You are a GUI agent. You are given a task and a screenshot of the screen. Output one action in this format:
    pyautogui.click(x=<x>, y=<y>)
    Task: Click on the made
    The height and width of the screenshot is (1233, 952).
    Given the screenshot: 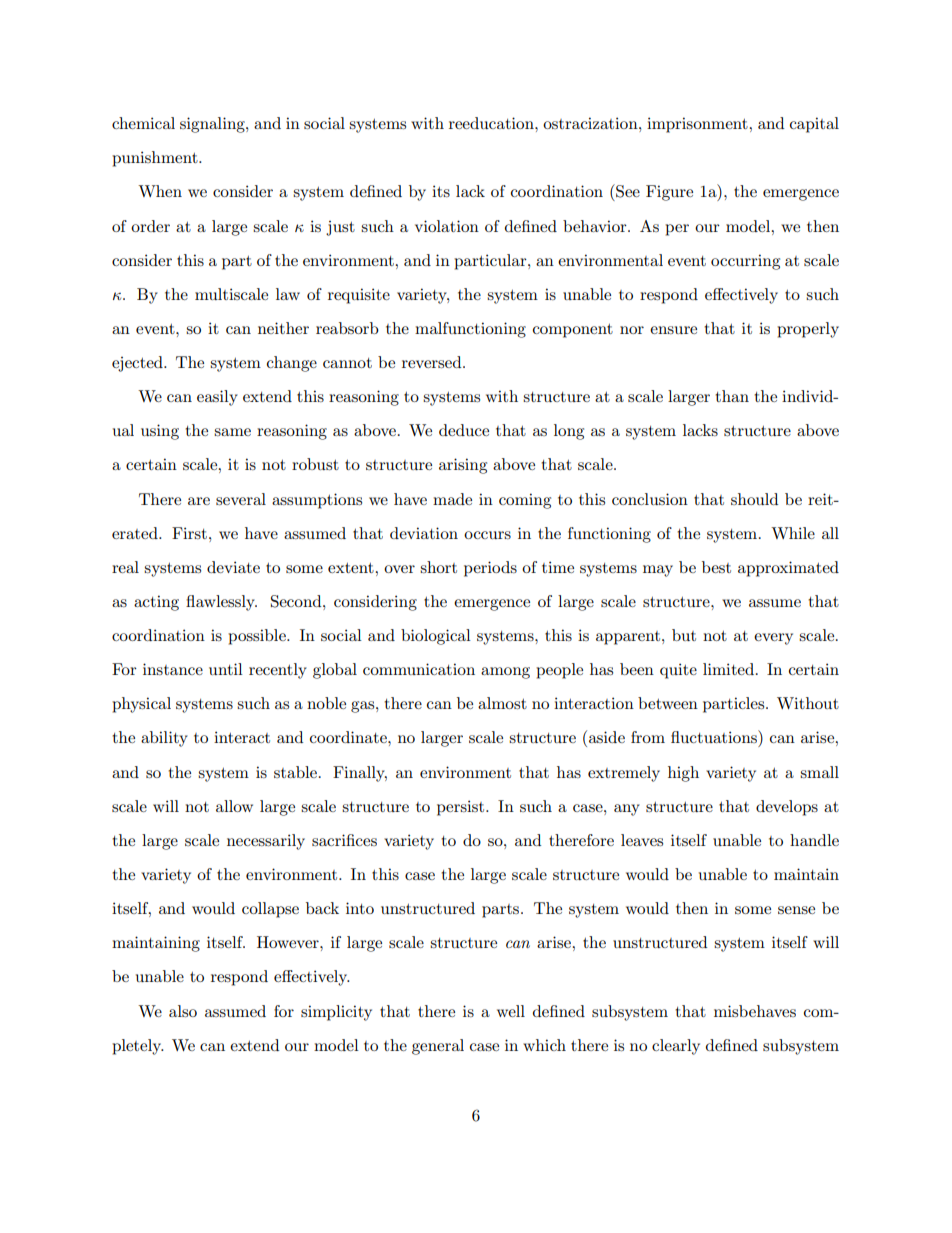 What is the action you would take?
    pyautogui.click(x=452, y=499)
